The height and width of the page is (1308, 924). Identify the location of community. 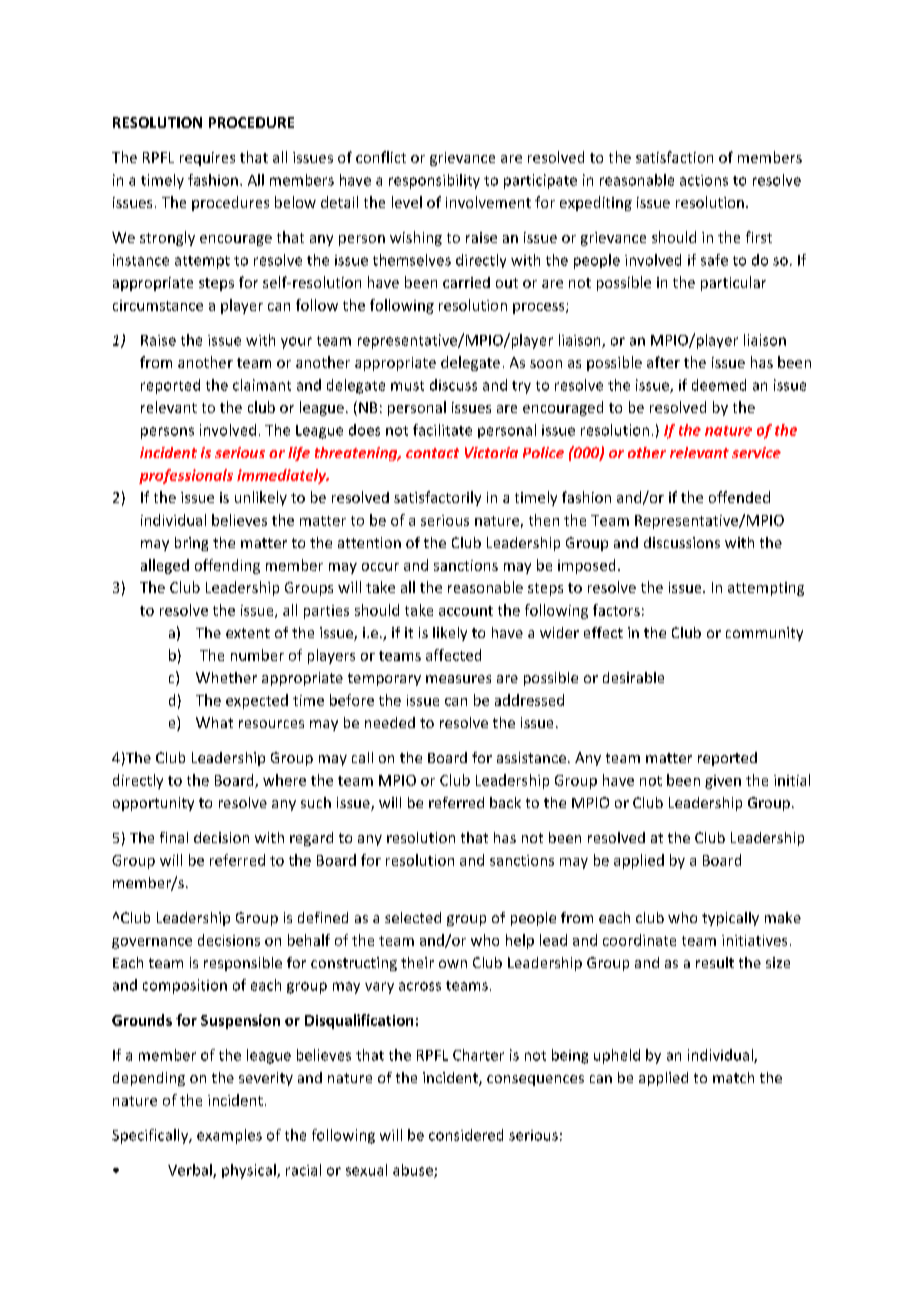
(764, 634).
